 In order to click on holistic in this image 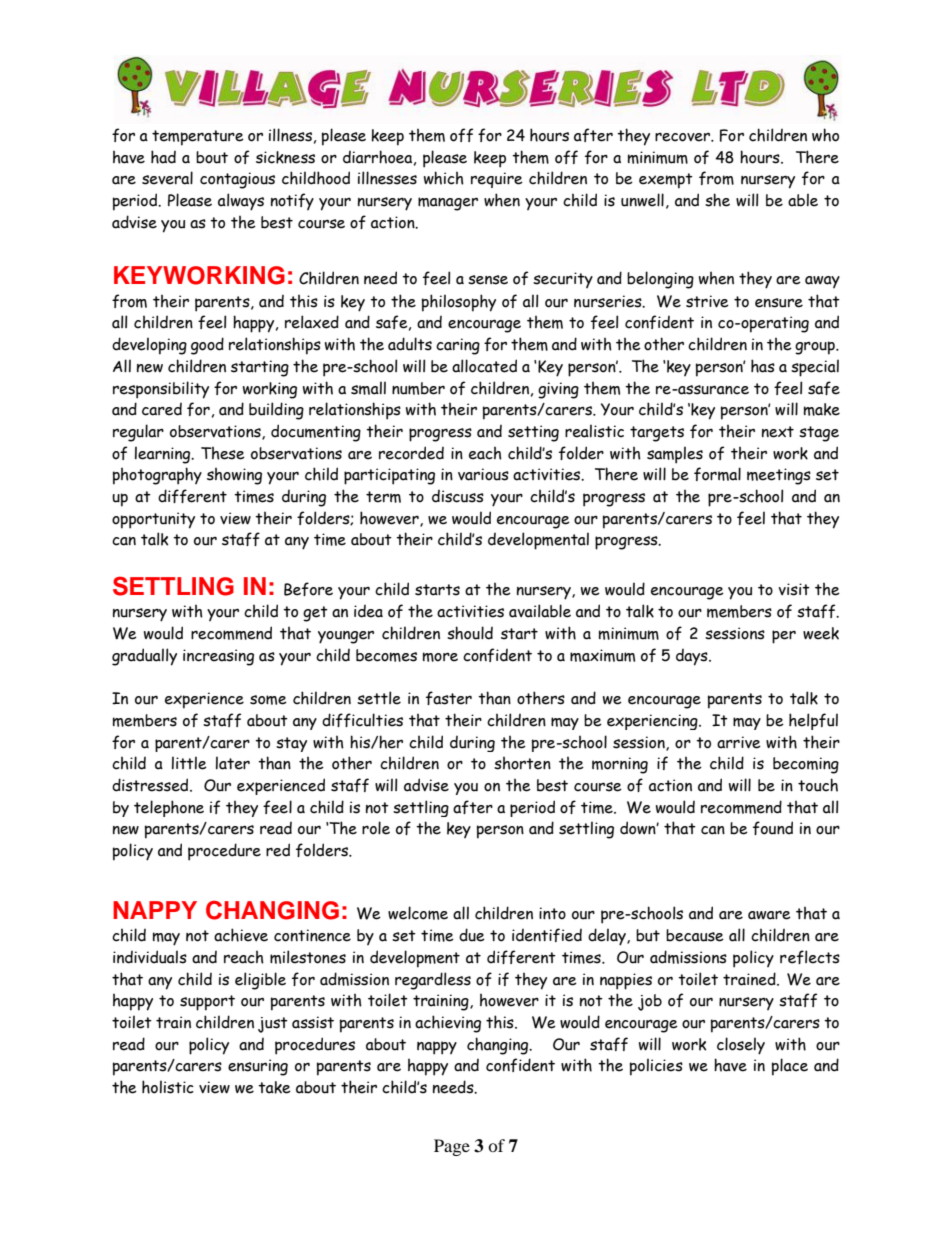, I will do `click(168, 1087)`.
